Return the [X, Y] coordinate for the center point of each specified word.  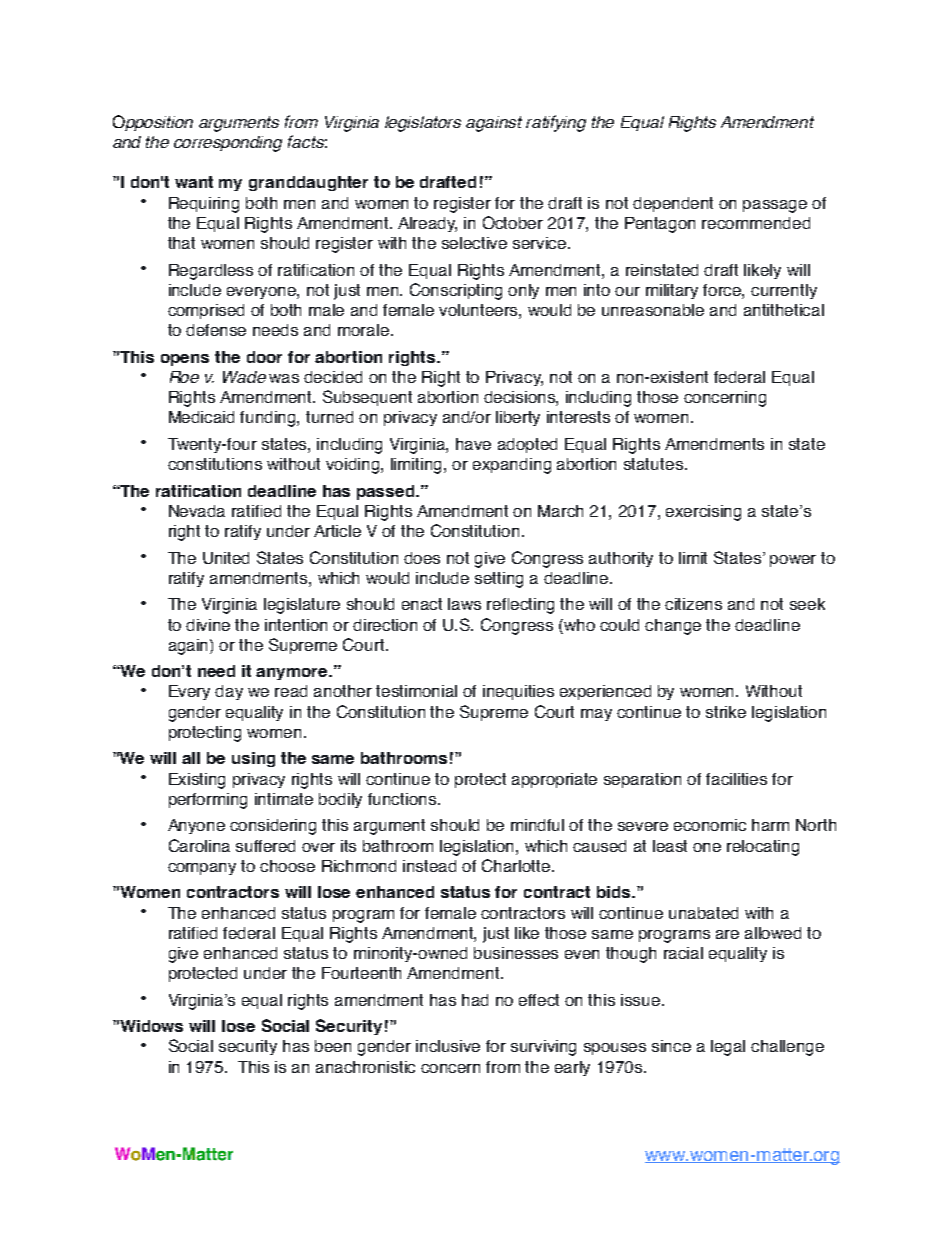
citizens [693, 604]
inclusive [448, 1046]
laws [464, 604]
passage [775, 206]
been [333, 1046]
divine [208, 625]
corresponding [228, 144]
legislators [423, 124]
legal [728, 1048]
